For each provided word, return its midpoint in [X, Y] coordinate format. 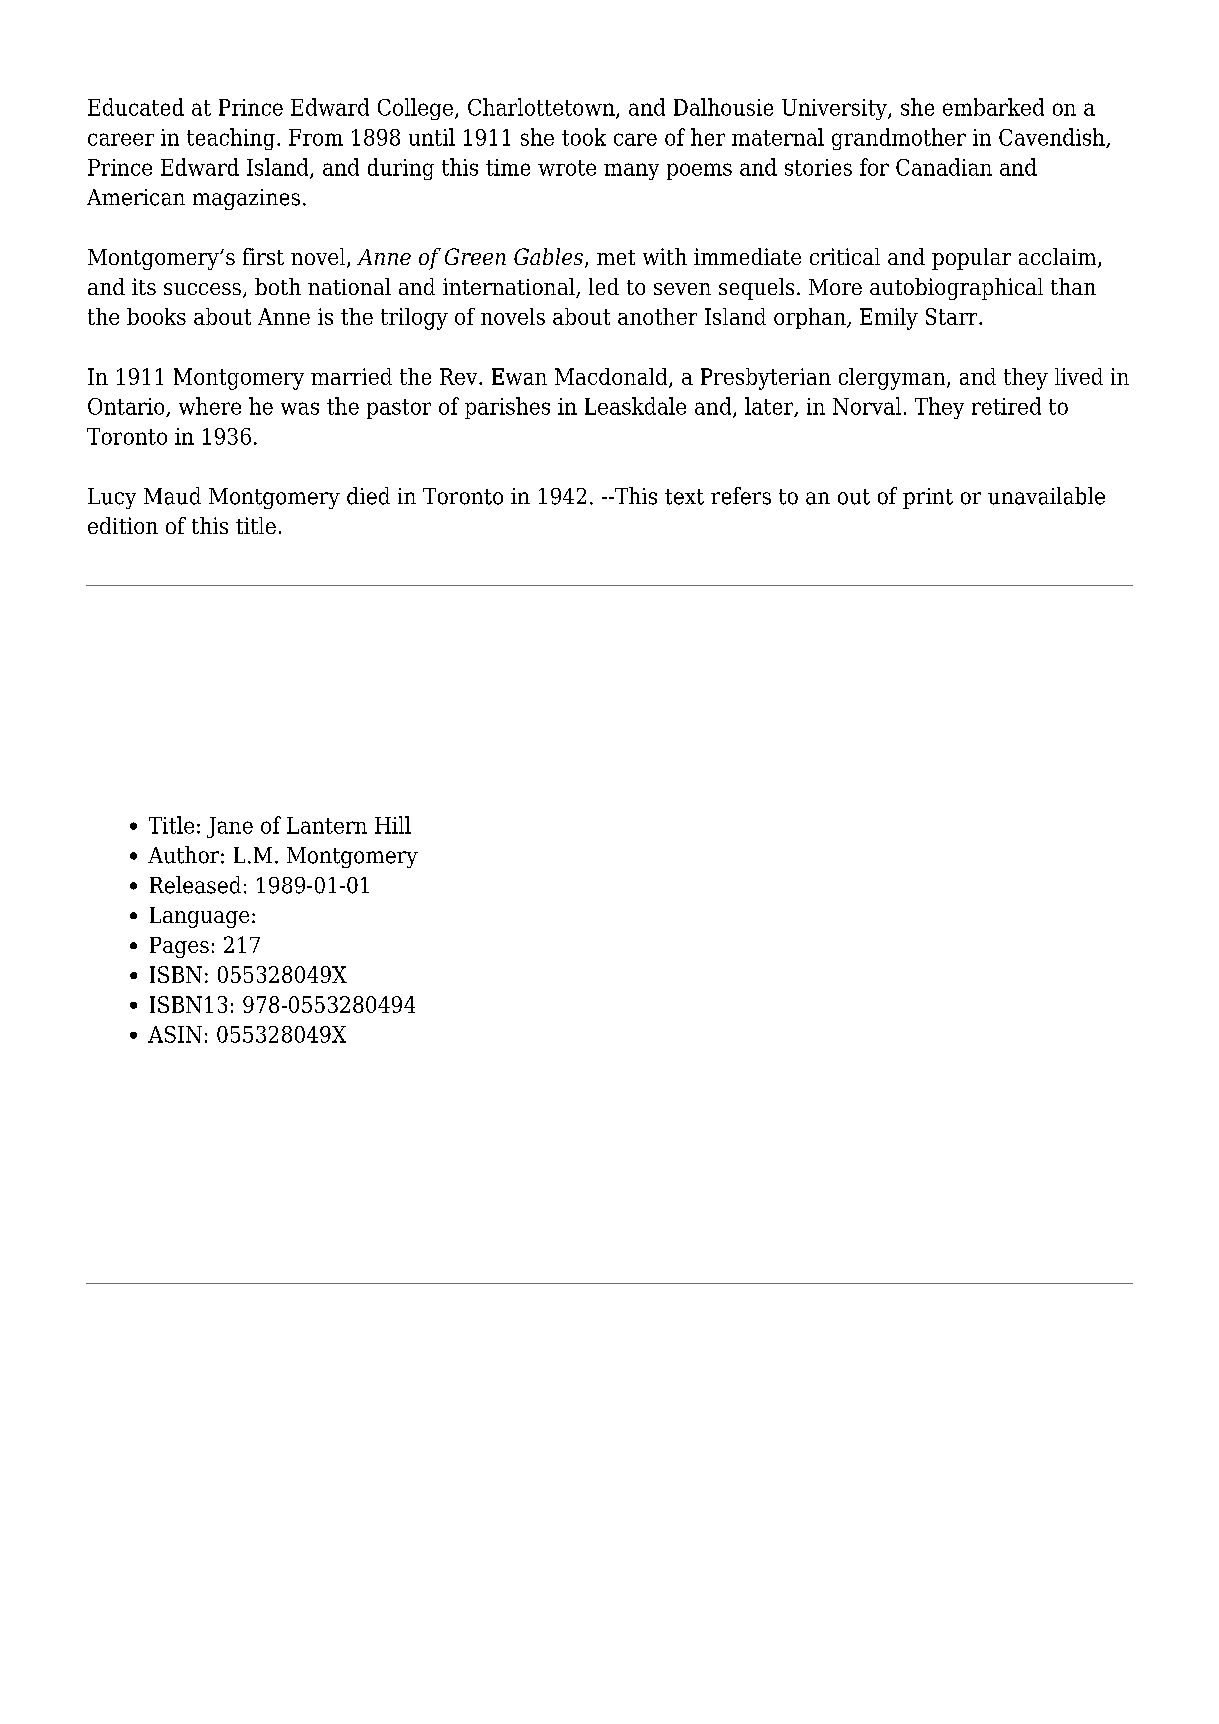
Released [195, 885]
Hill [393, 825]
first [263, 256]
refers [741, 496]
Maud [172, 496]
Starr [953, 316]
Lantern [327, 825]
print [928, 498]
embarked [993, 107]
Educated [136, 107]
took [584, 137]
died [368, 496]
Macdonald [612, 377]
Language [199, 917]
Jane [230, 827]
